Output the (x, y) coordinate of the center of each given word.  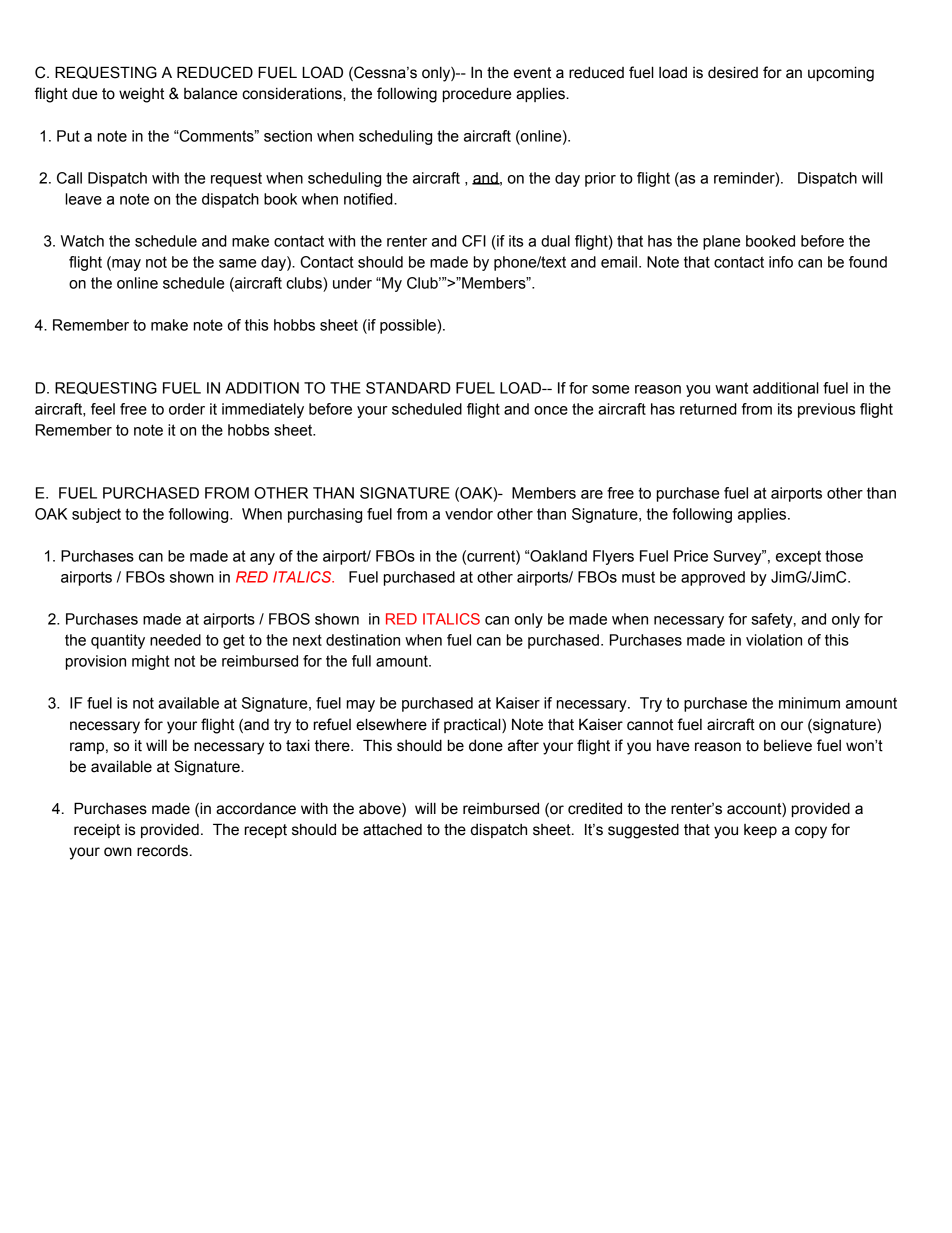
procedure (477, 94)
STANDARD (408, 388)
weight (141, 95)
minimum (809, 703)
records (162, 851)
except (798, 557)
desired (733, 72)
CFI (474, 241)
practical (473, 725)
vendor (469, 514)
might (151, 662)
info (781, 262)
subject (96, 515)
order (187, 409)
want (731, 388)
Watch (82, 241)
